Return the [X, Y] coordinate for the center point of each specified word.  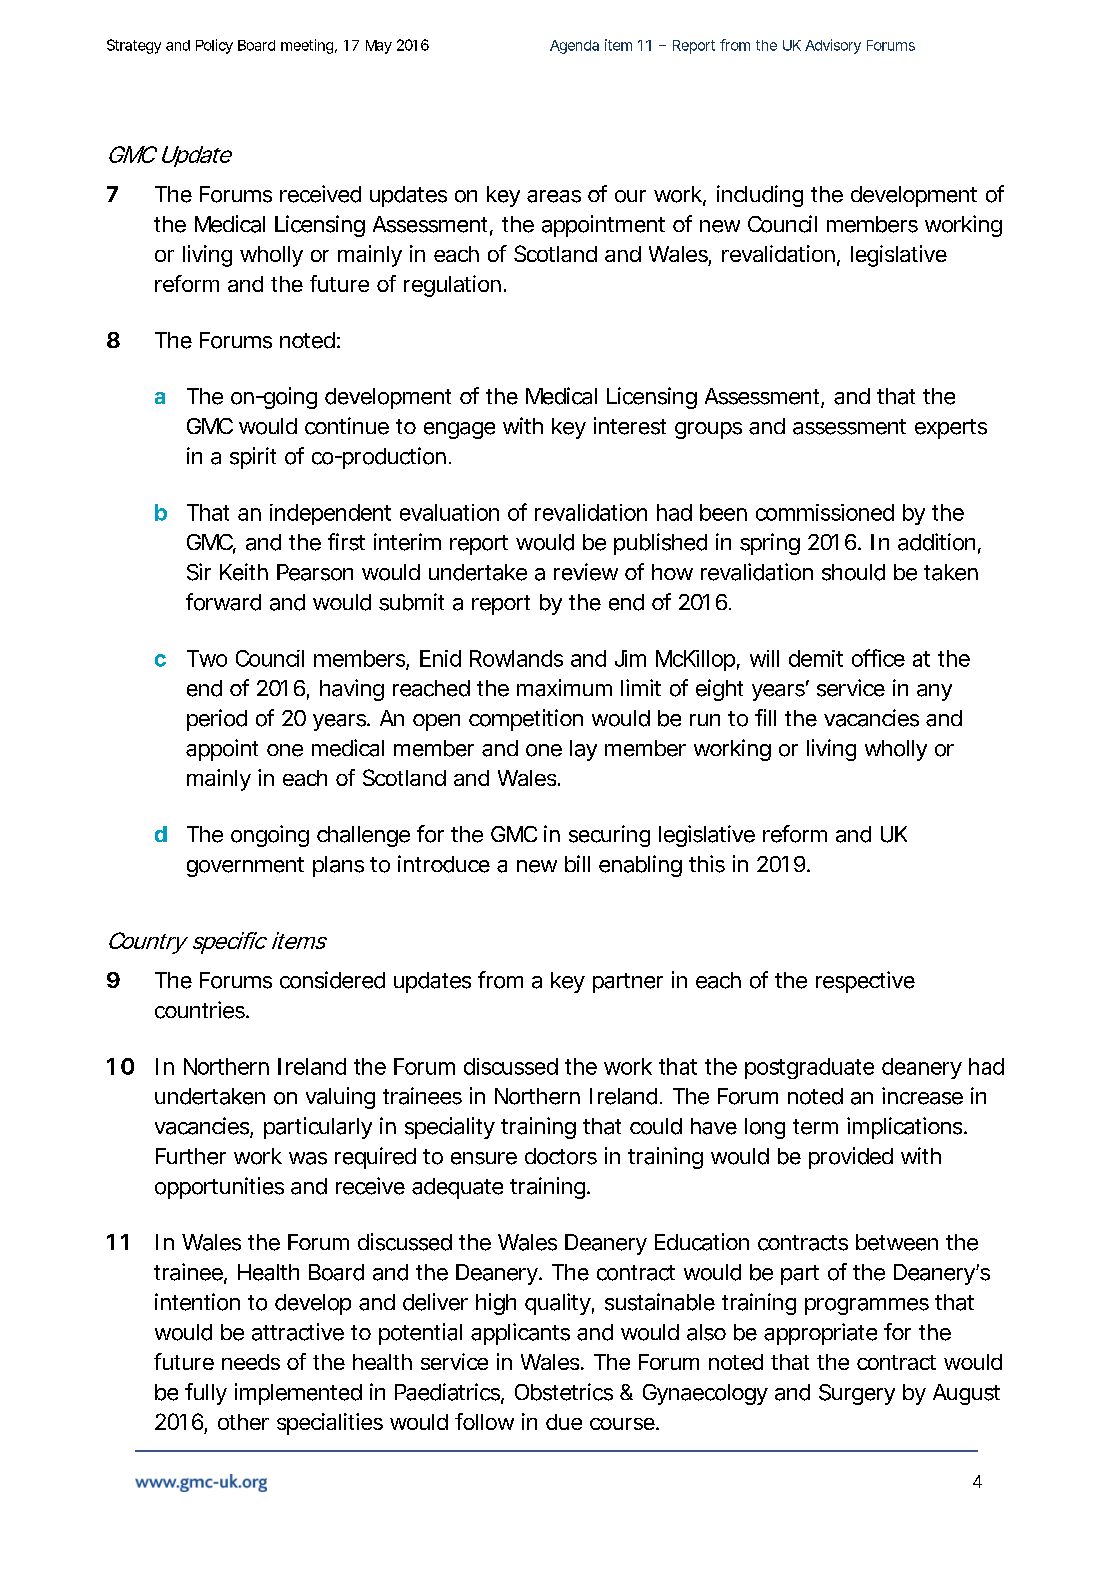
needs [251, 1362]
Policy [214, 46]
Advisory [833, 46]
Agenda [574, 47]
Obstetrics [564, 1392]
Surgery [857, 1394]
